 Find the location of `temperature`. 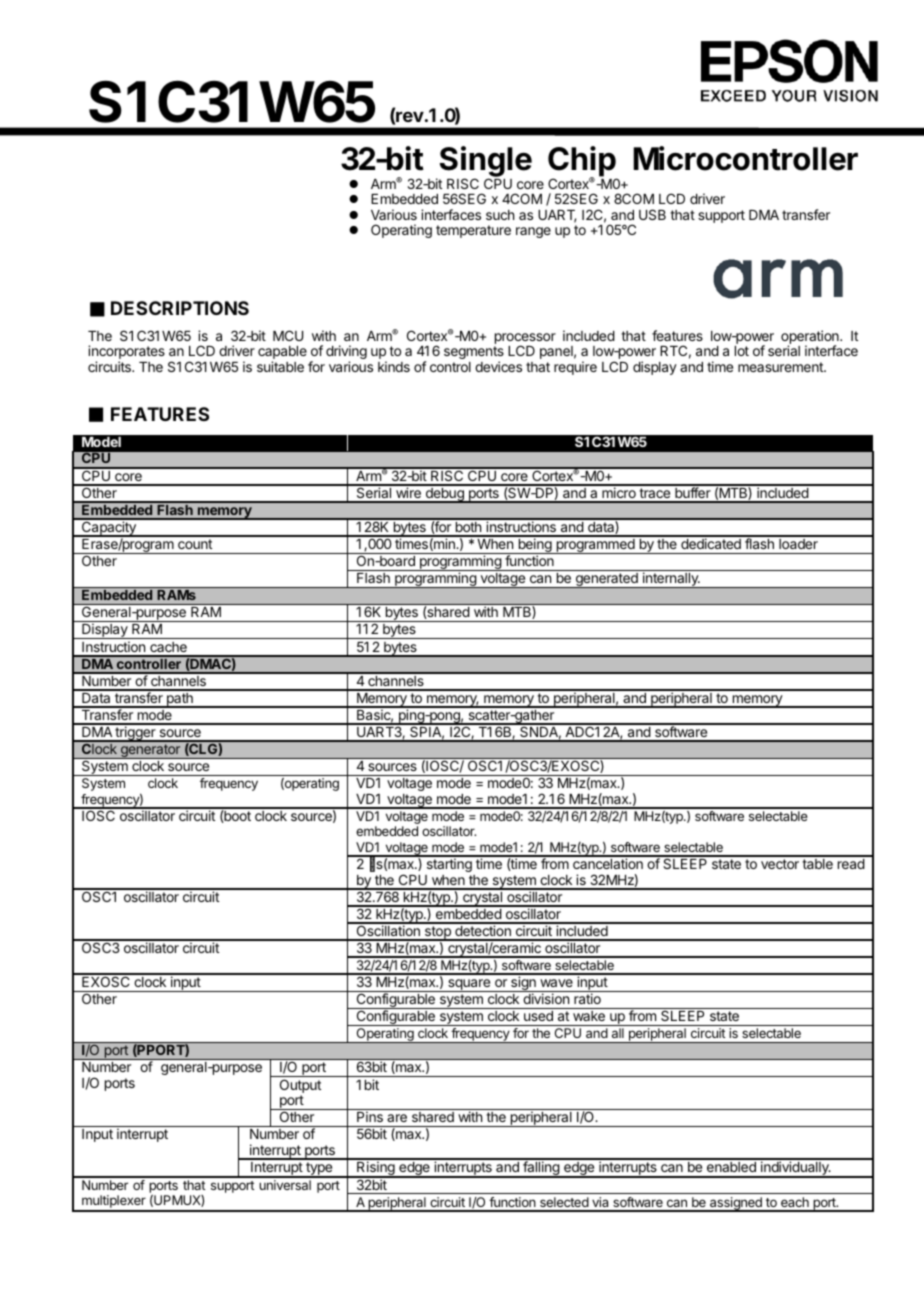

temperature is located at coordinates (473, 231).
